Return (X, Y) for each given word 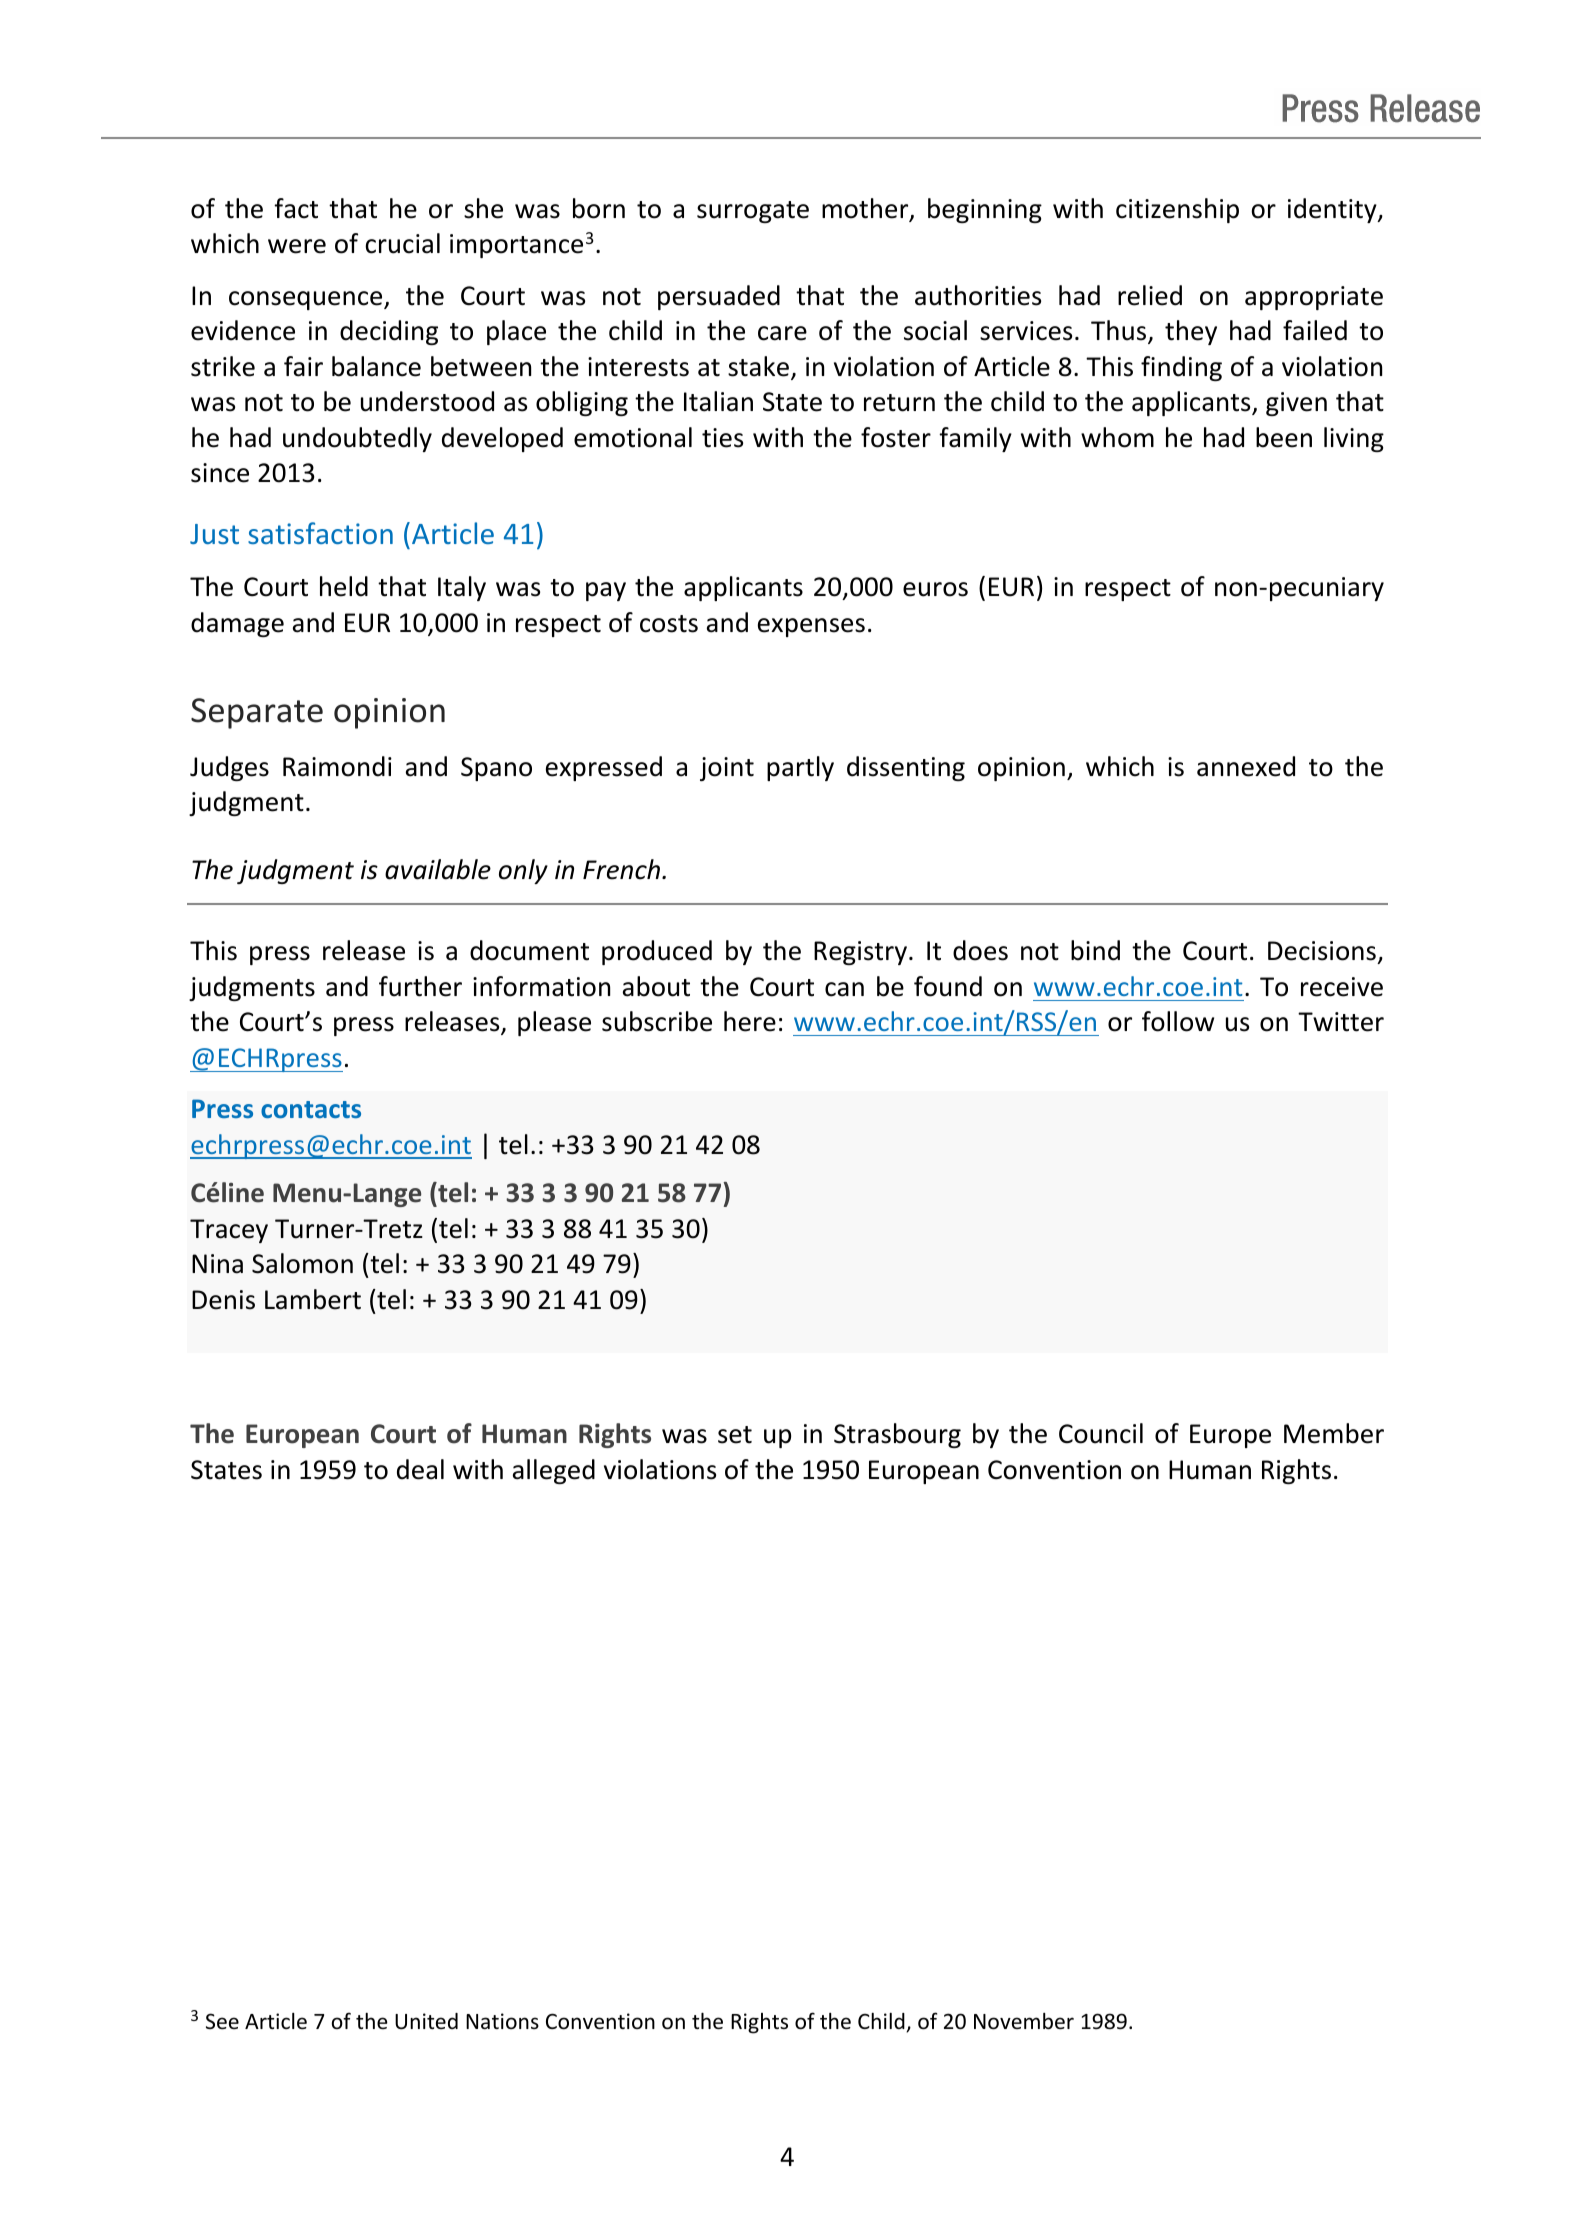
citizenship (1177, 210)
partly (800, 768)
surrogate (753, 212)
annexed (1246, 766)
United (426, 2021)
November (1024, 2021)
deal (420, 1469)
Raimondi (337, 766)
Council (1101, 1433)
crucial (402, 243)
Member (1334, 1433)
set (735, 1435)
